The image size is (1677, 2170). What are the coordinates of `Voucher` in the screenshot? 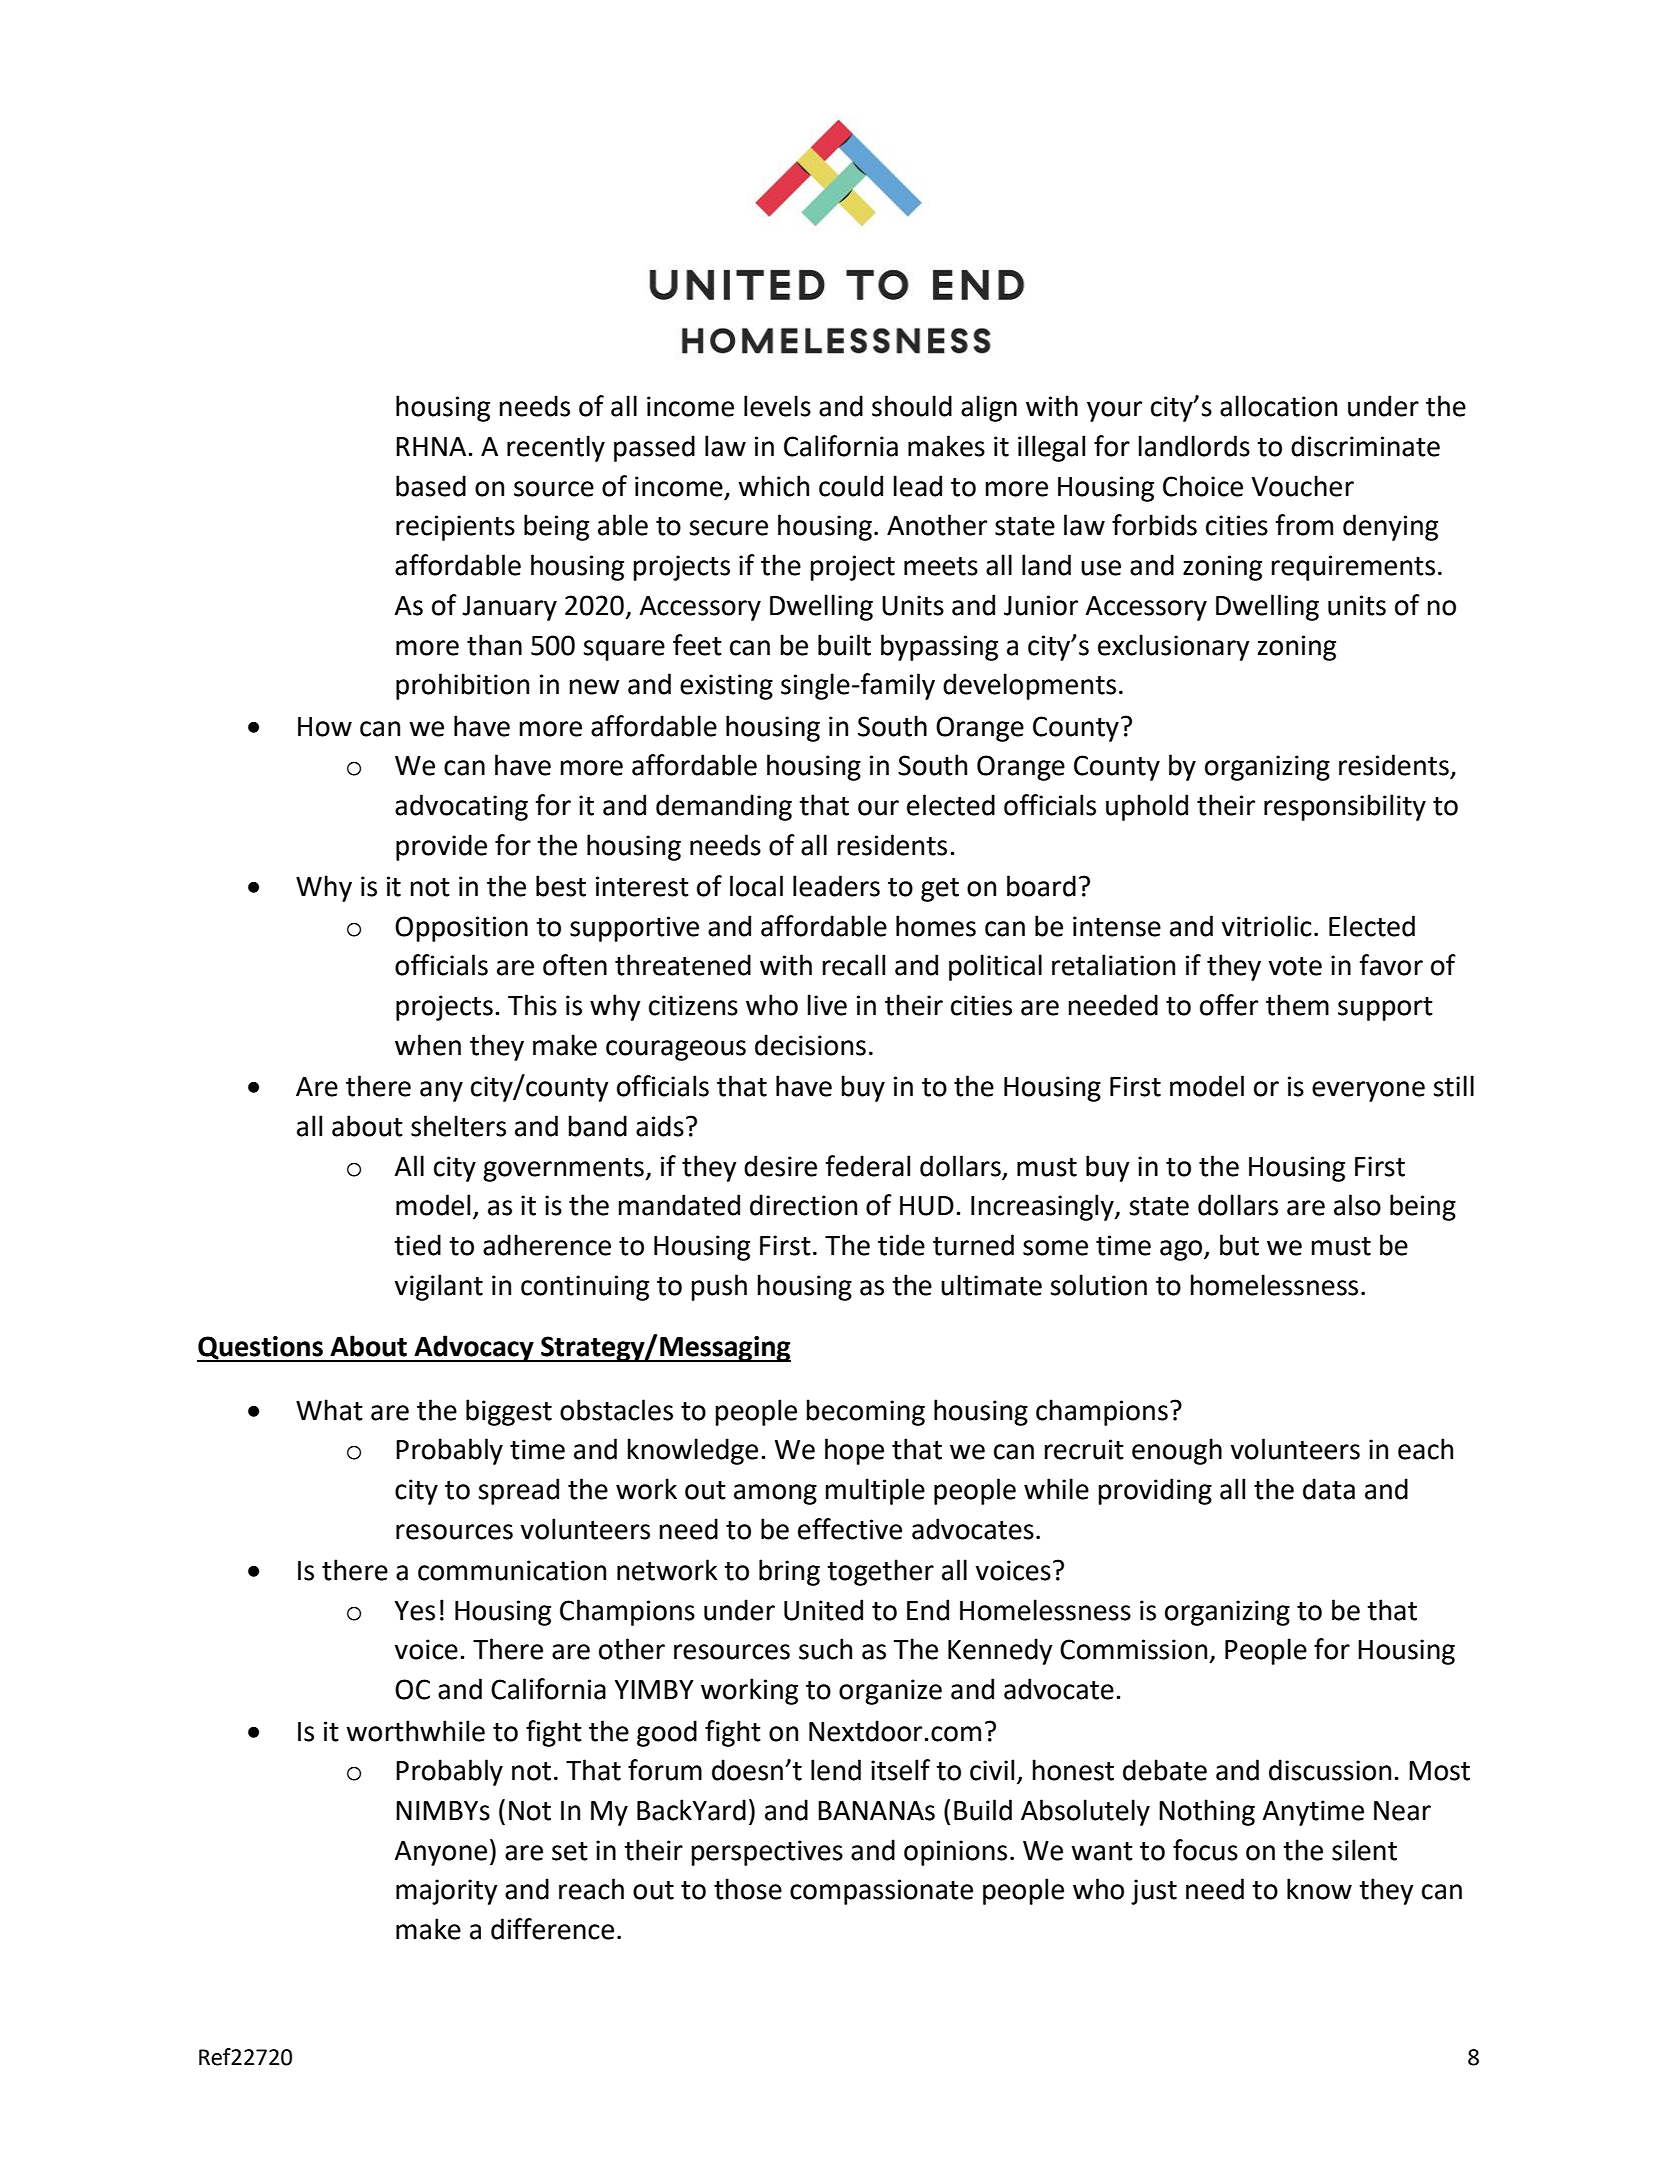 It's located at (1303, 486).
